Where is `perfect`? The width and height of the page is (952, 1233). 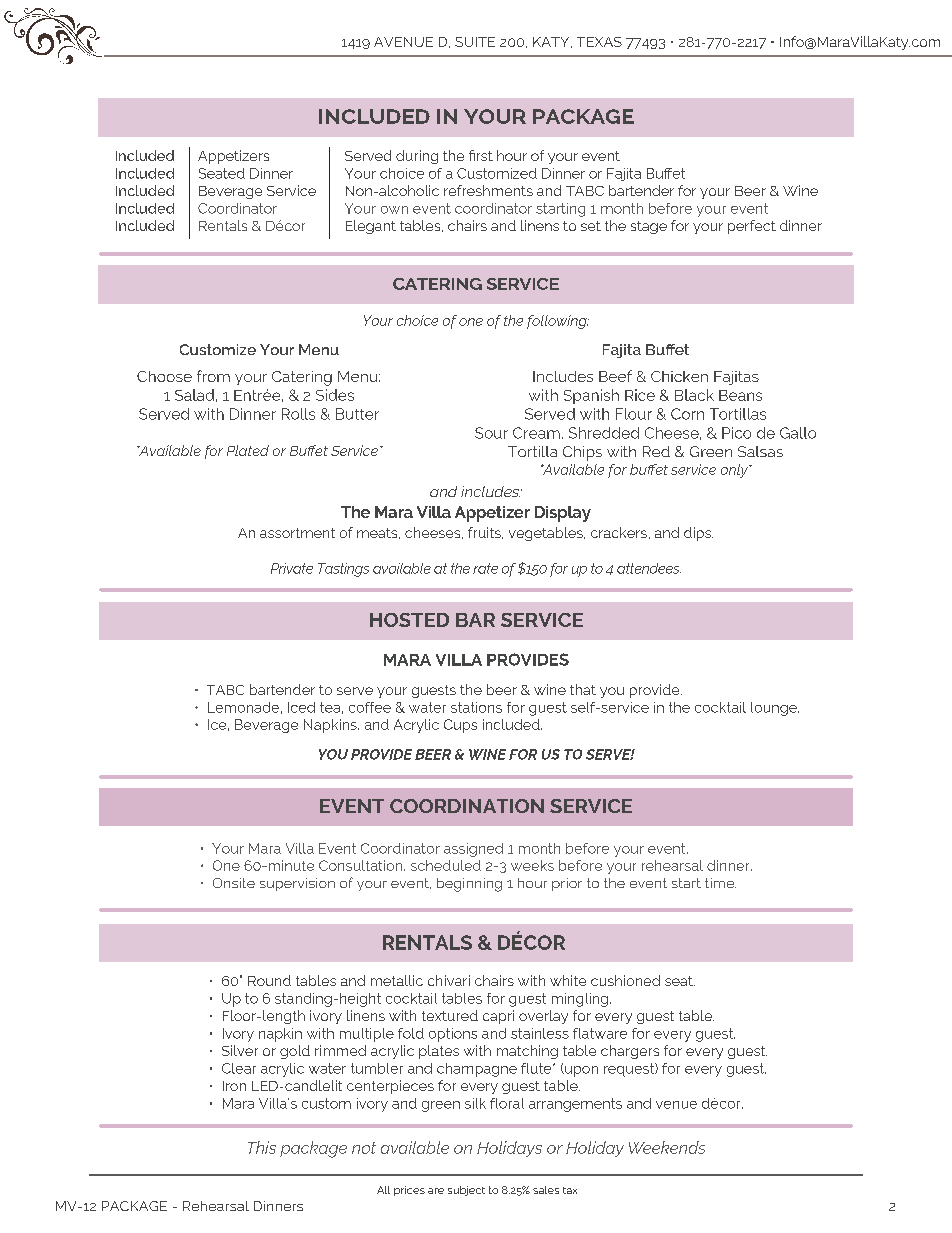
perfect is located at coordinates (752, 227).
